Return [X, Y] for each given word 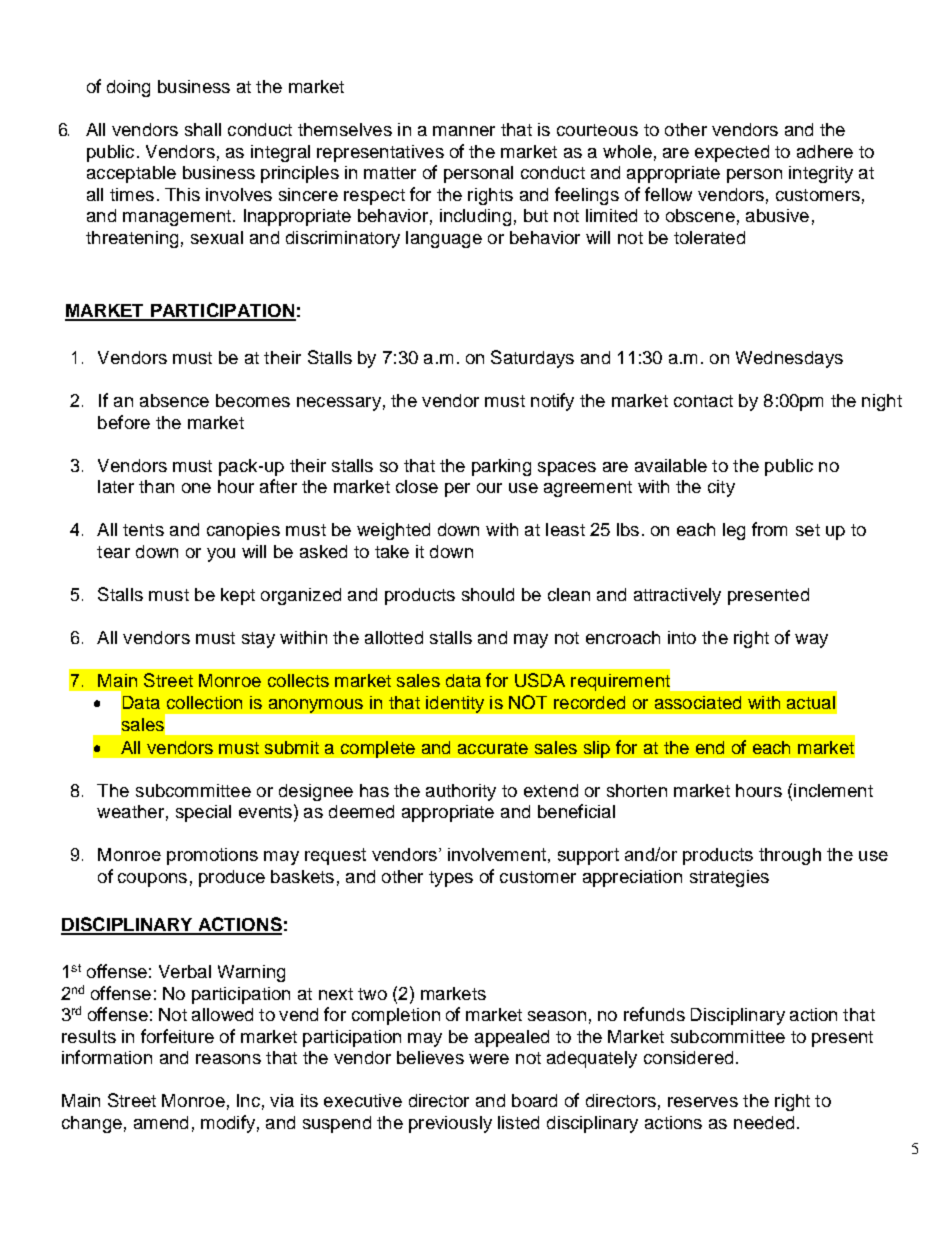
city [721, 488]
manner [464, 131]
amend [161, 1122]
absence [174, 400]
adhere [825, 151]
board [534, 1100]
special [203, 813]
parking [501, 467]
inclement [833, 790]
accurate [493, 748]
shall [203, 129]
